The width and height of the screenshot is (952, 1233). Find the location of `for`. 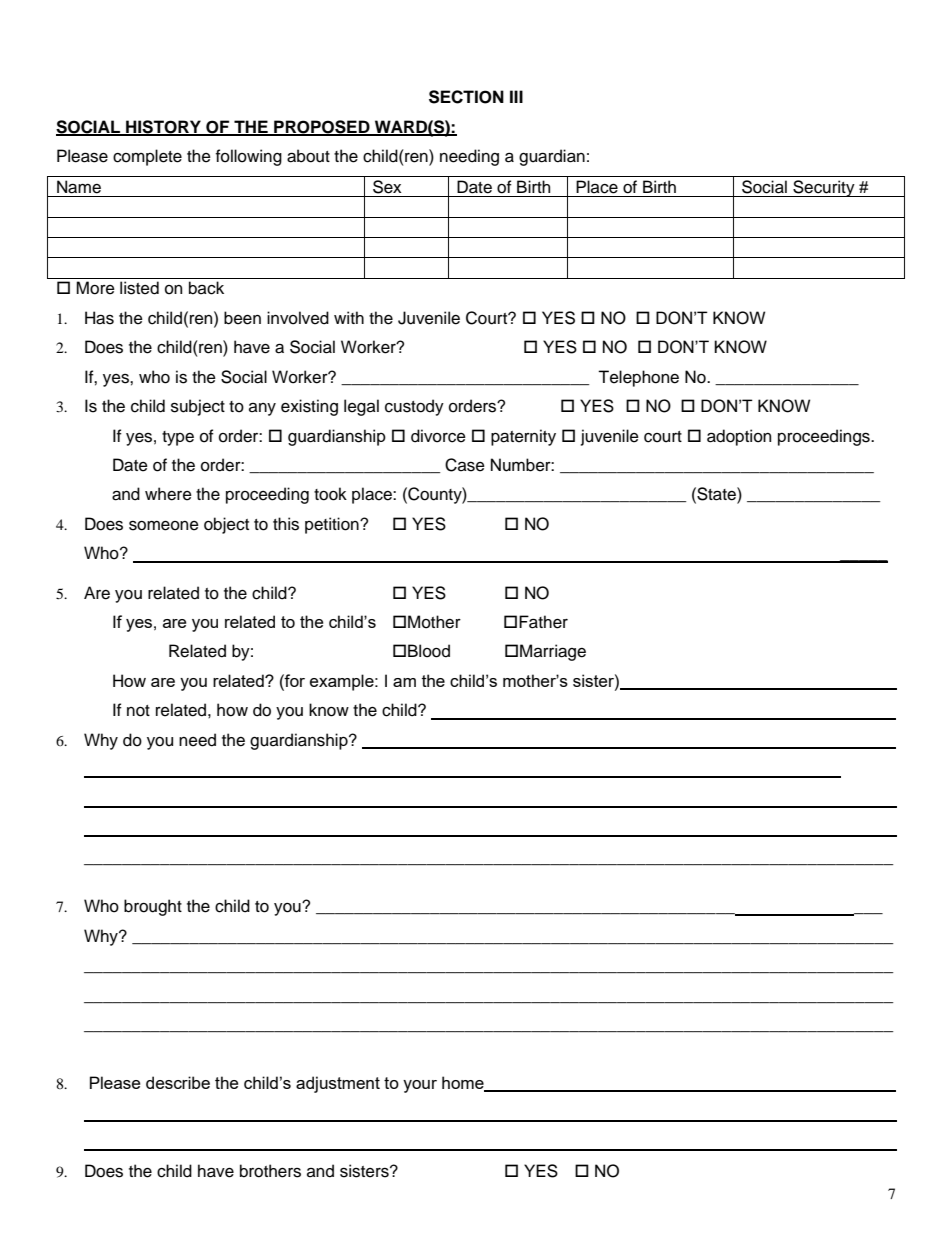

for is located at coordinates (294, 680).
